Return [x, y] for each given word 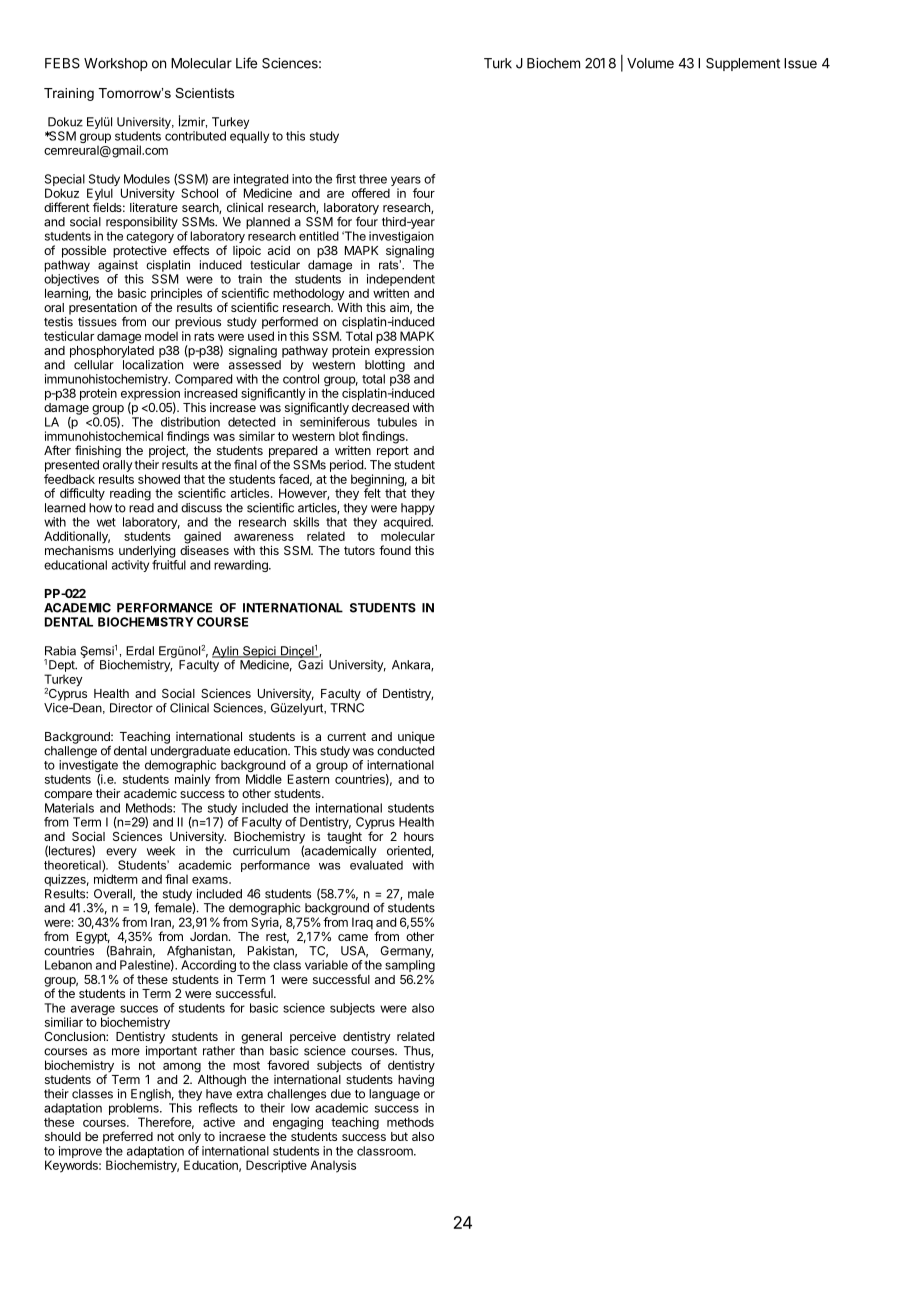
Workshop [116, 64]
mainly [193, 780]
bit [428, 479]
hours [419, 836]
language [394, 1095]
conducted [405, 751]
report [393, 452]
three [373, 179]
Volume [650, 63]
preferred [128, 1137]
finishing [98, 451]
